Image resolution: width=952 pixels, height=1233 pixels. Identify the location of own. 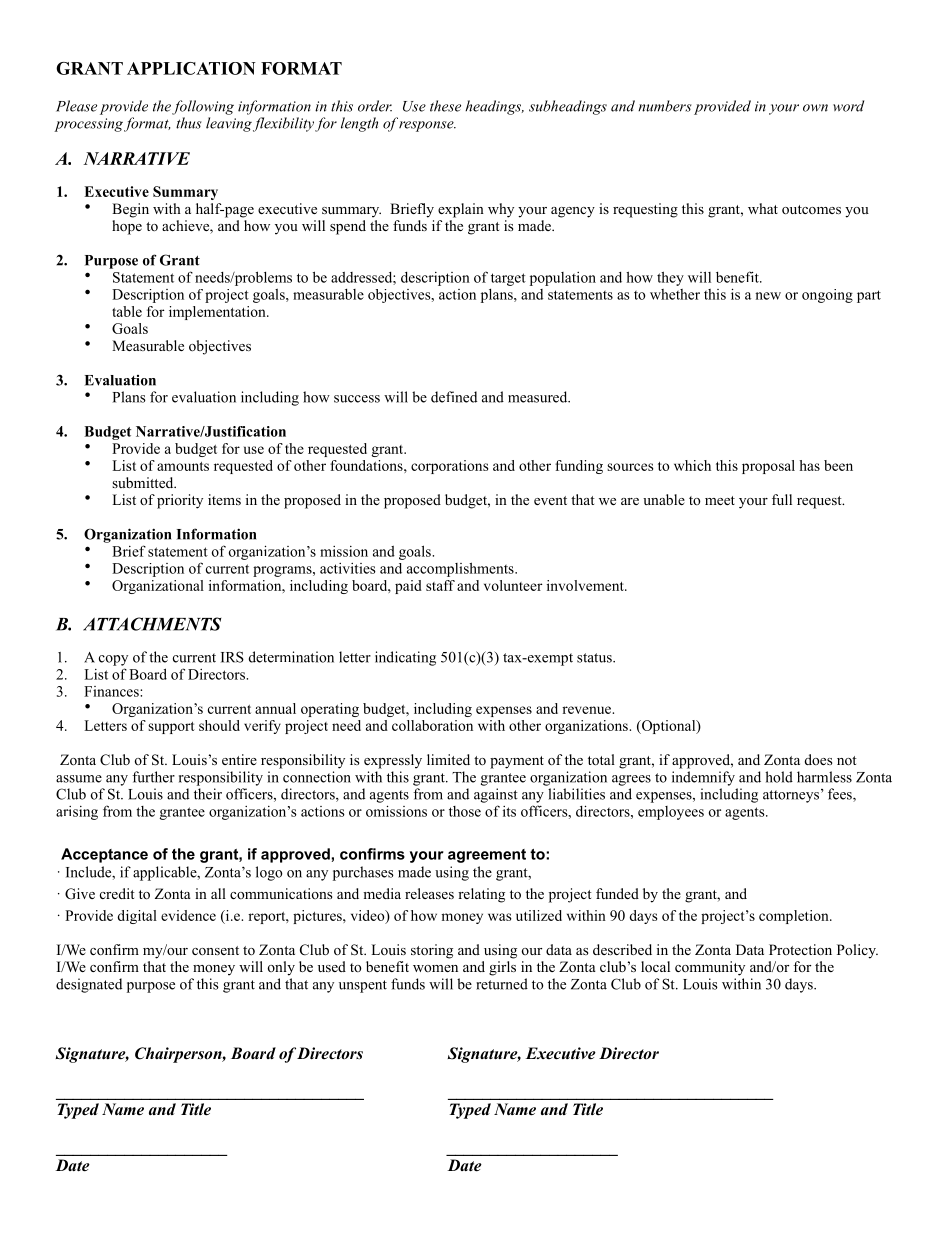
(815, 108).
